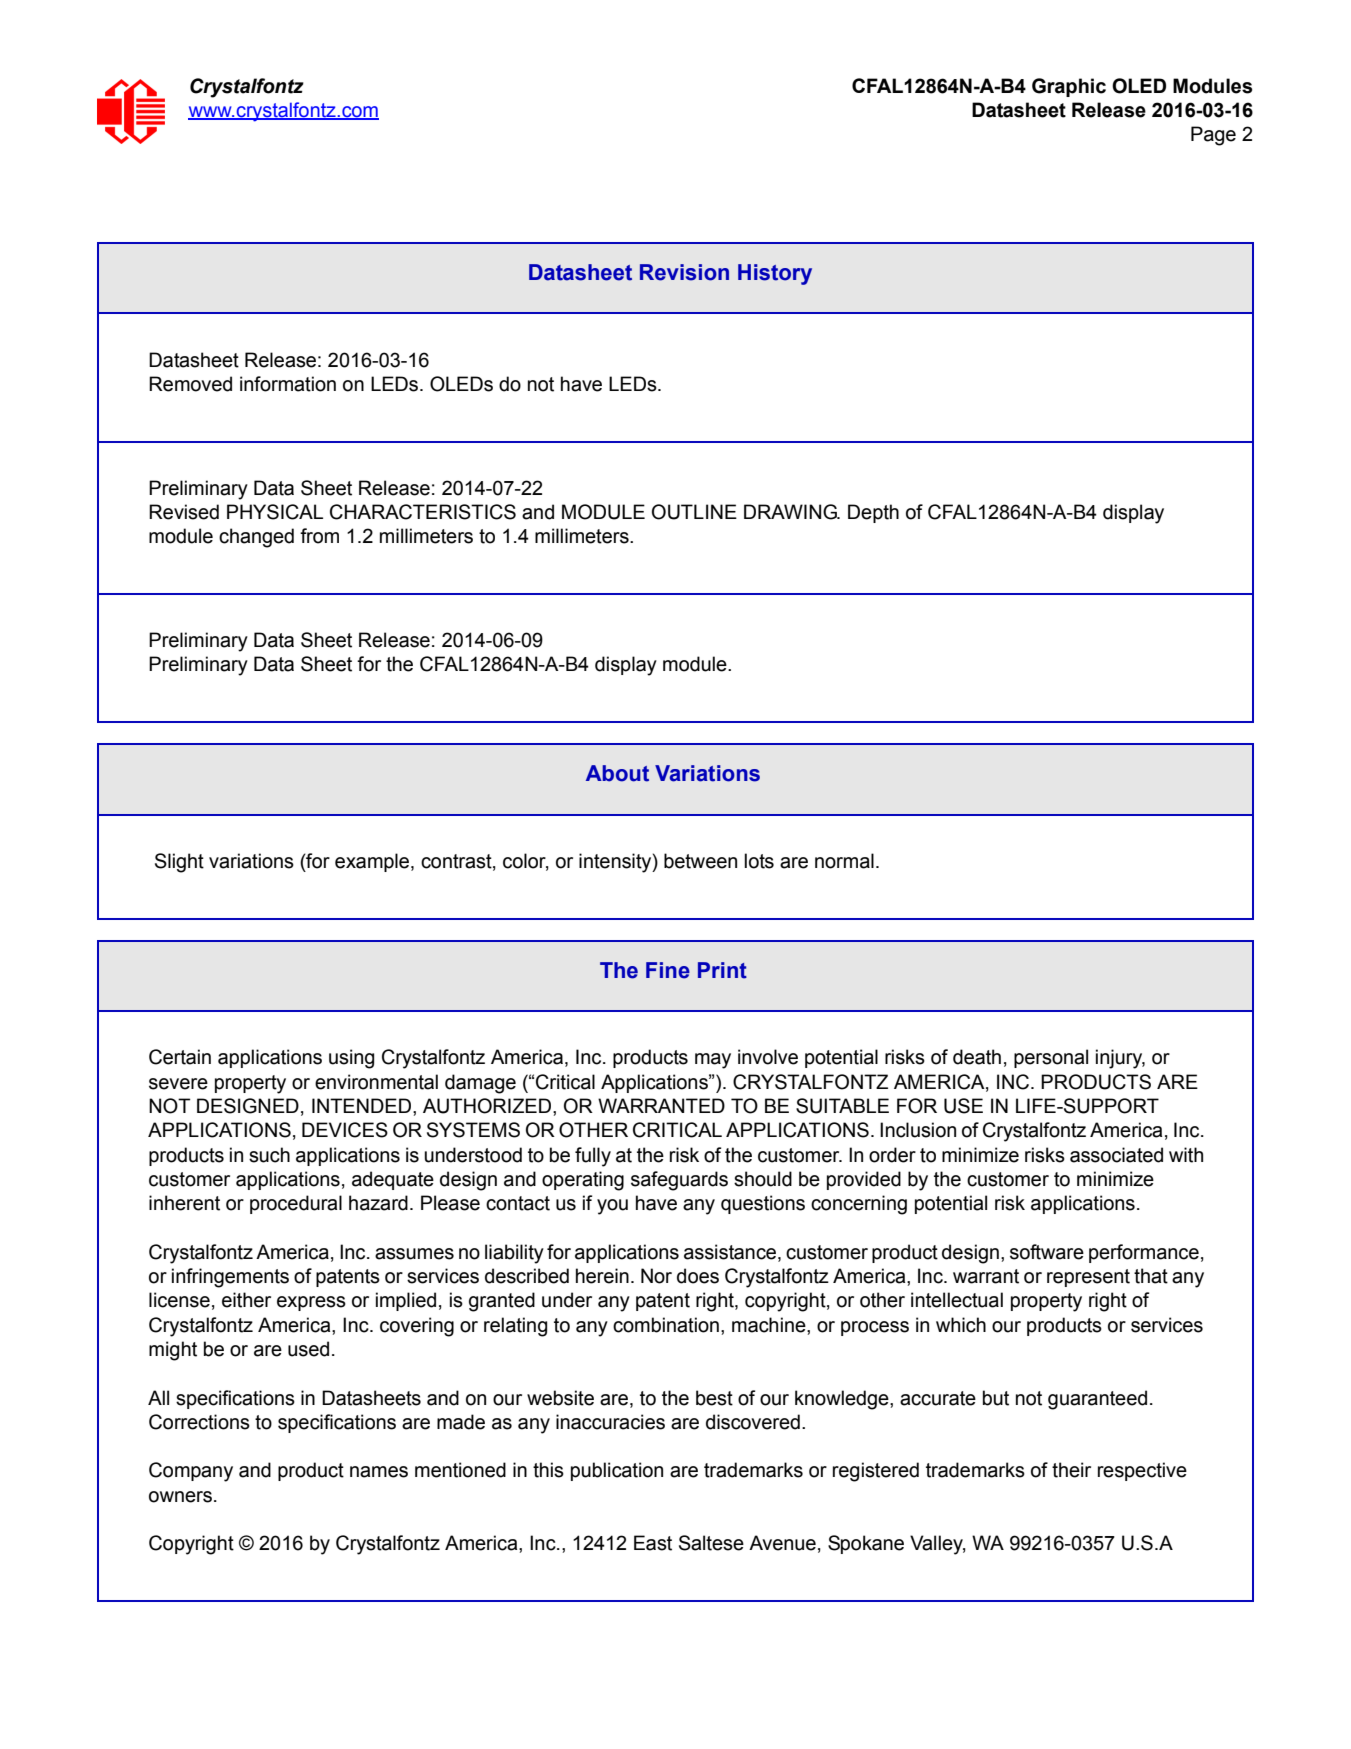 This screenshot has width=1351, height=1749. I want to click on Graphic, so click(1069, 87).
